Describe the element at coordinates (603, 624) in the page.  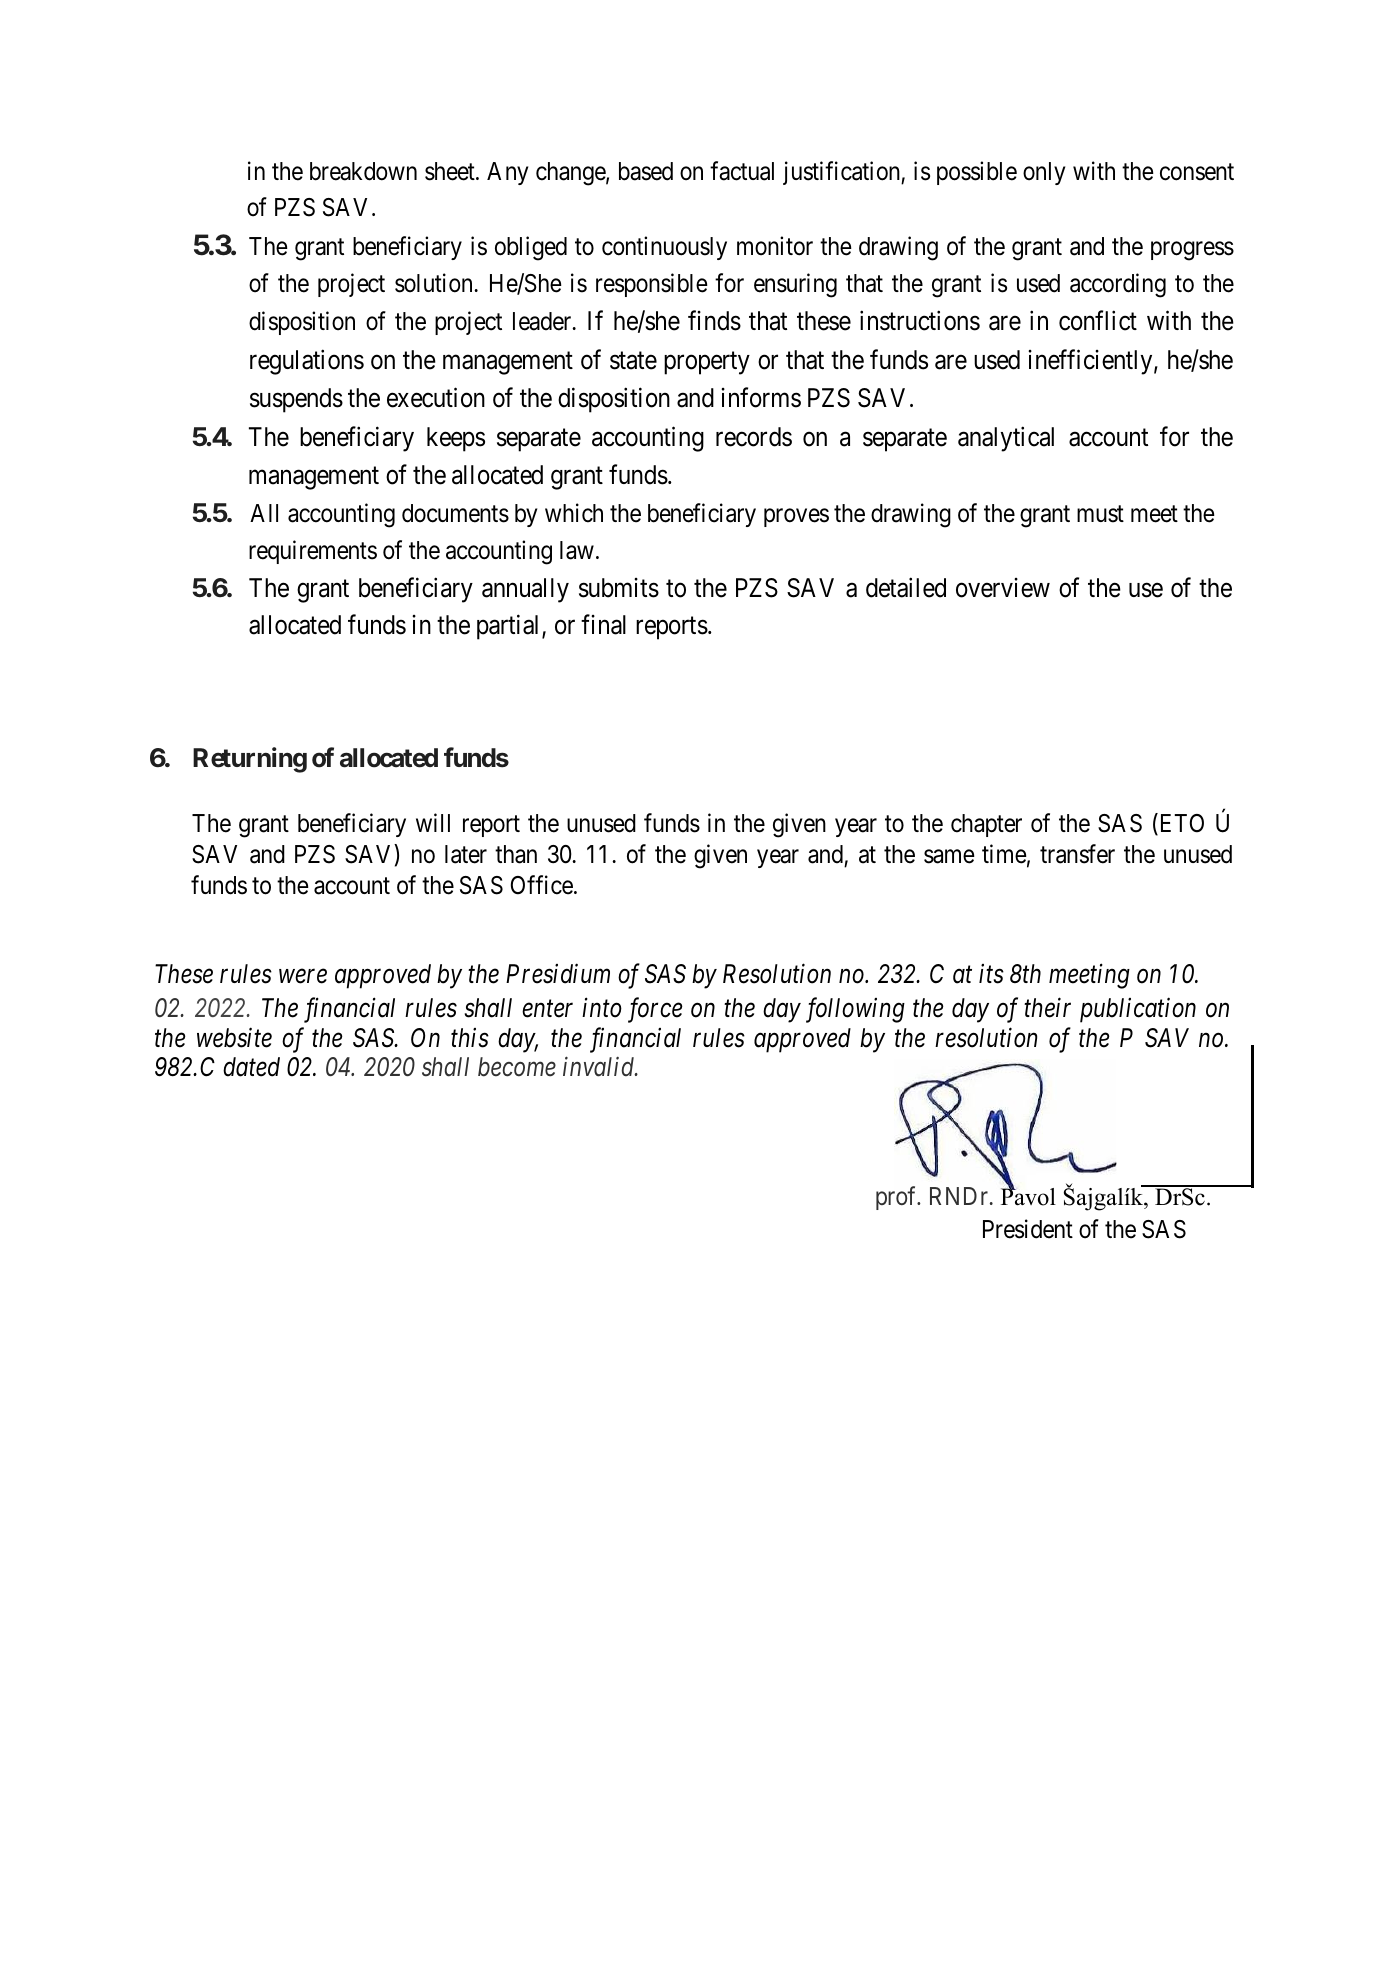
I see `final` at that location.
